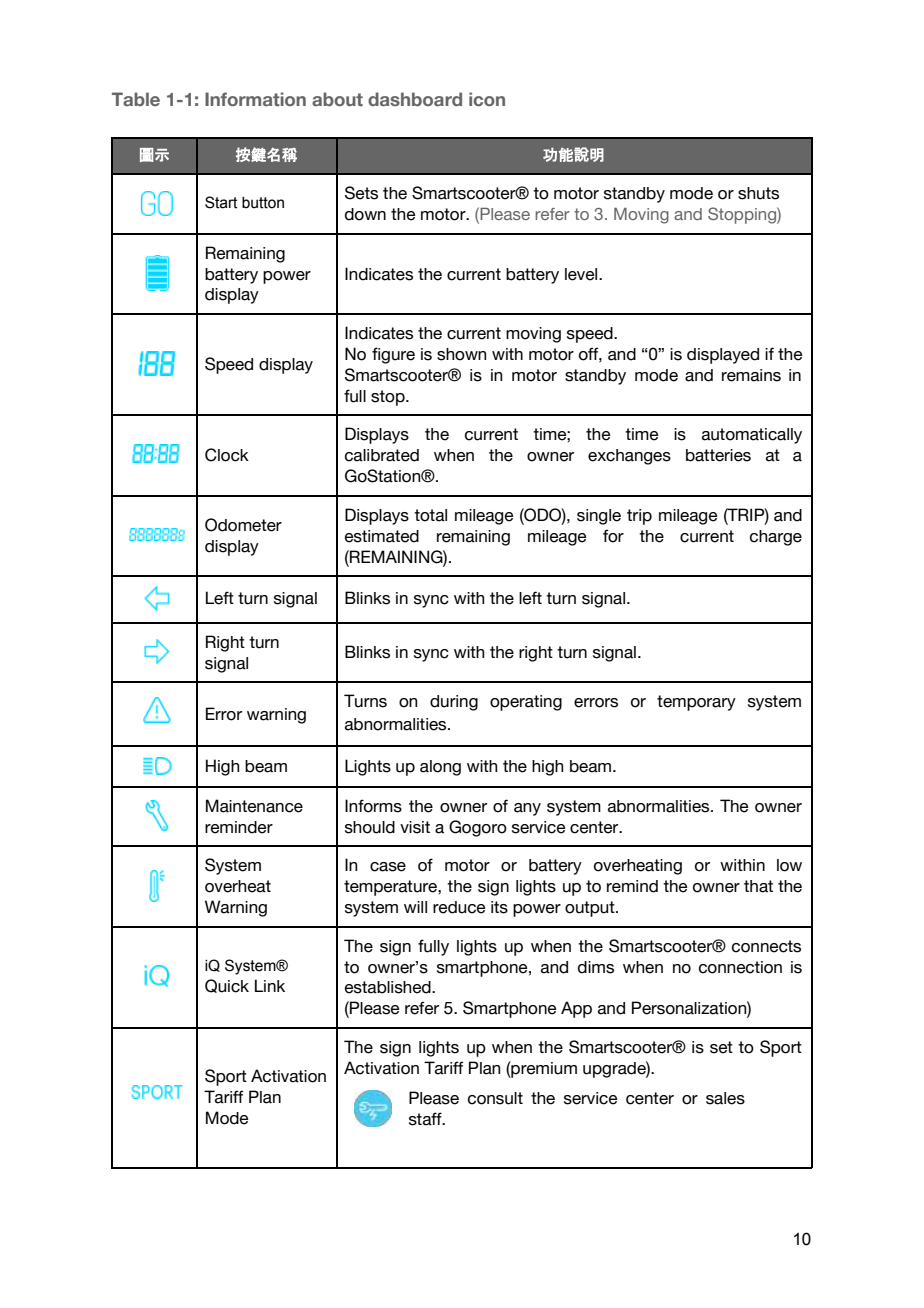  I want to click on icon, so click(487, 99).
